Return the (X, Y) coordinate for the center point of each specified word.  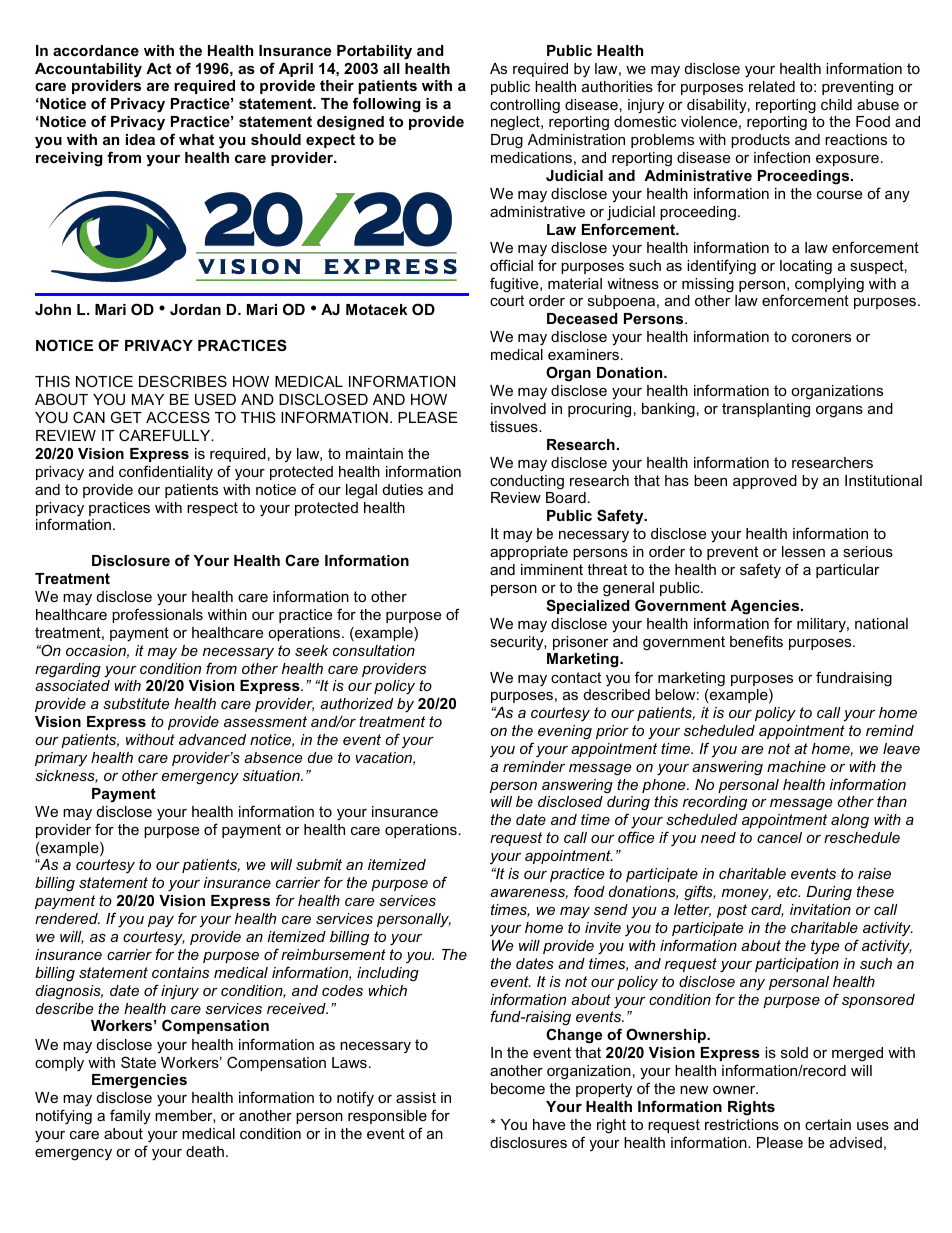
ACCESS (178, 417)
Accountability (88, 70)
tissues (515, 426)
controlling (525, 106)
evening (565, 732)
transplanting (766, 410)
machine (796, 766)
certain (828, 1124)
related (772, 86)
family (130, 1116)
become (518, 1088)
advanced (212, 739)
